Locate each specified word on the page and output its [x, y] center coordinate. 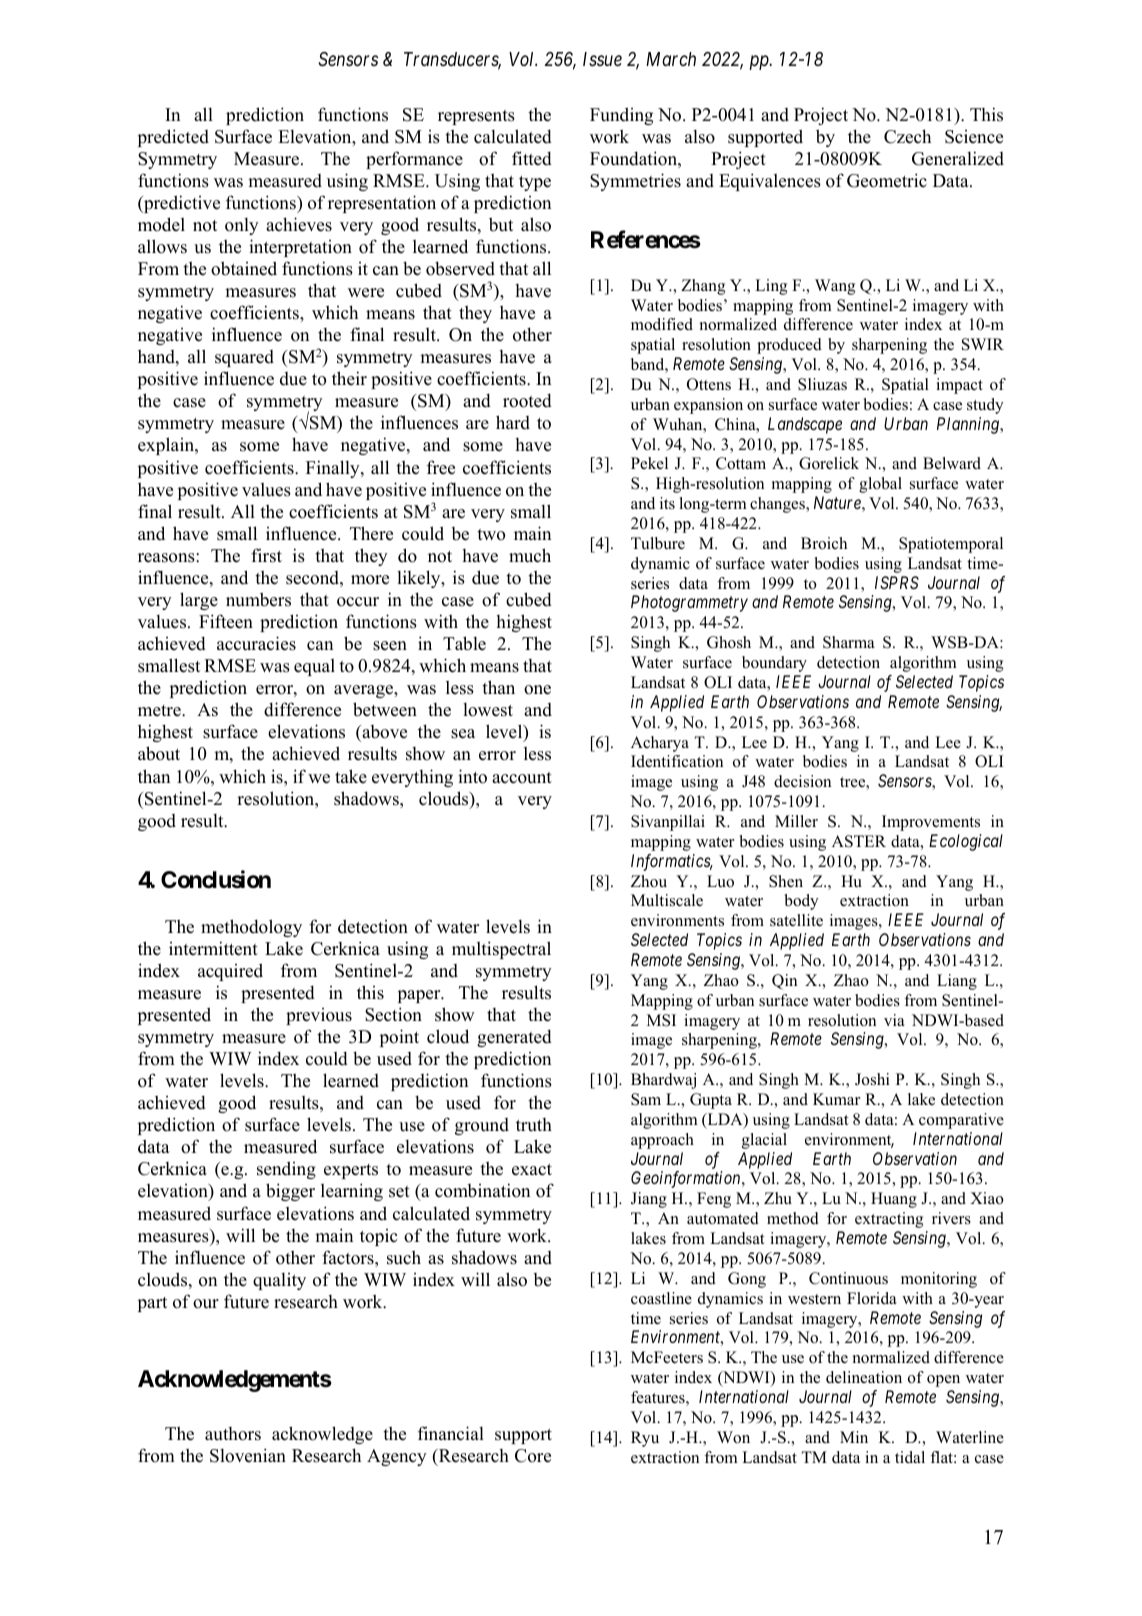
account [522, 778]
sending [286, 1170]
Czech [907, 136]
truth [534, 1125]
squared [244, 358]
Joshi [872, 1079]
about [159, 753]
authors [233, 1434]
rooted [527, 400]
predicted [173, 138]
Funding [621, 116]
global [880, 485]
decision [802, 781]
